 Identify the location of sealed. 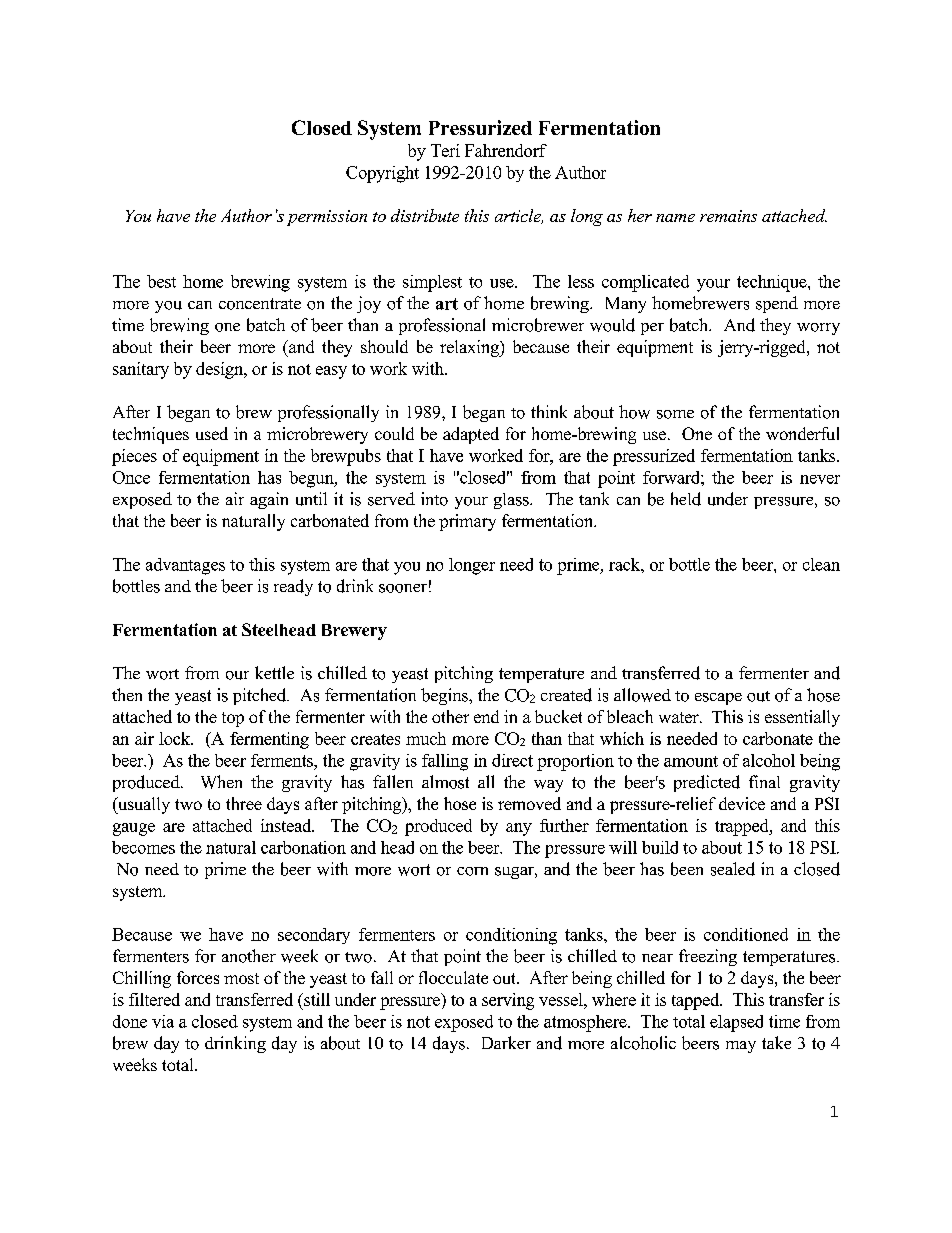
(733, 869).
